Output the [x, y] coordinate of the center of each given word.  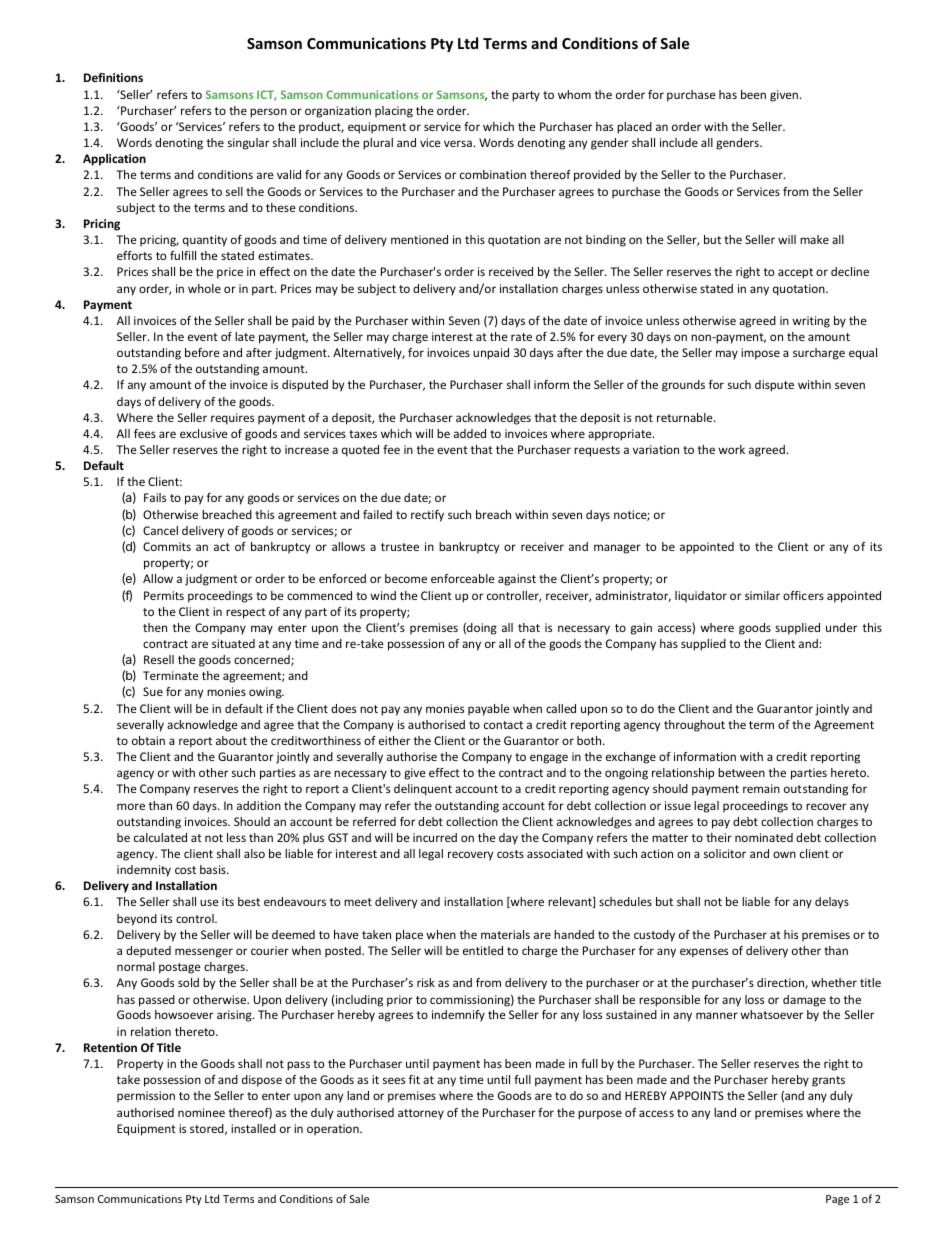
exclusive [204, 433]
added [470, 433]
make [814, 239]
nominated [764, 837]
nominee [201, 1112]
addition [259, 805]
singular [248, 144]
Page [837, 1200]
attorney [421, 1114]
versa [459, 143]
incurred [435, 837]
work [731, 449]
